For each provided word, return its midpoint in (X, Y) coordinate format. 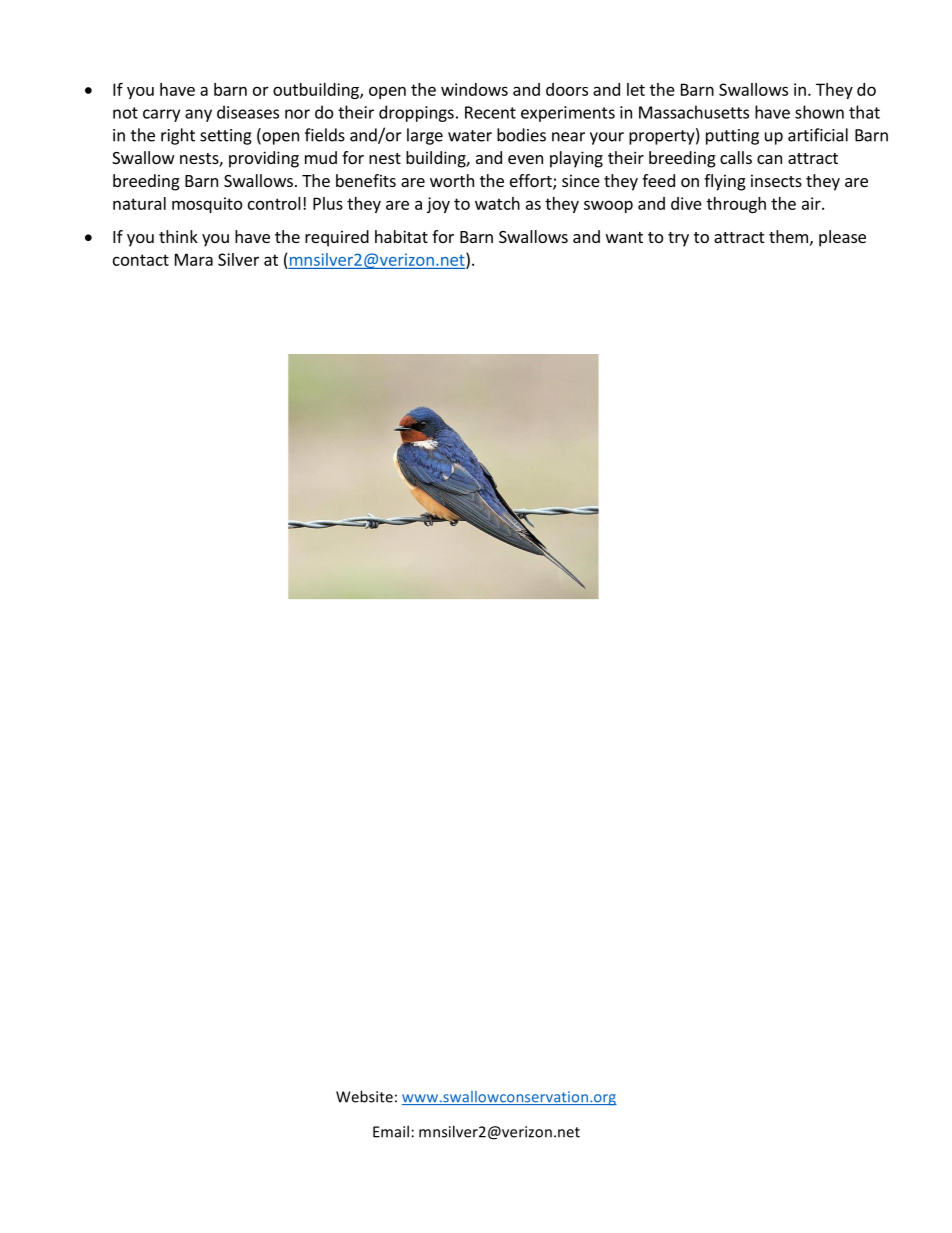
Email (391, 1131)
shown (819, 112)
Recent (490, 112)
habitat (401, 236)
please (842, 238)
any (198, 115)
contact (141, 260)
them (788, 236)
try (678, 239)
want (624, 237)
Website (364, 1096)
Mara (194, 259)
